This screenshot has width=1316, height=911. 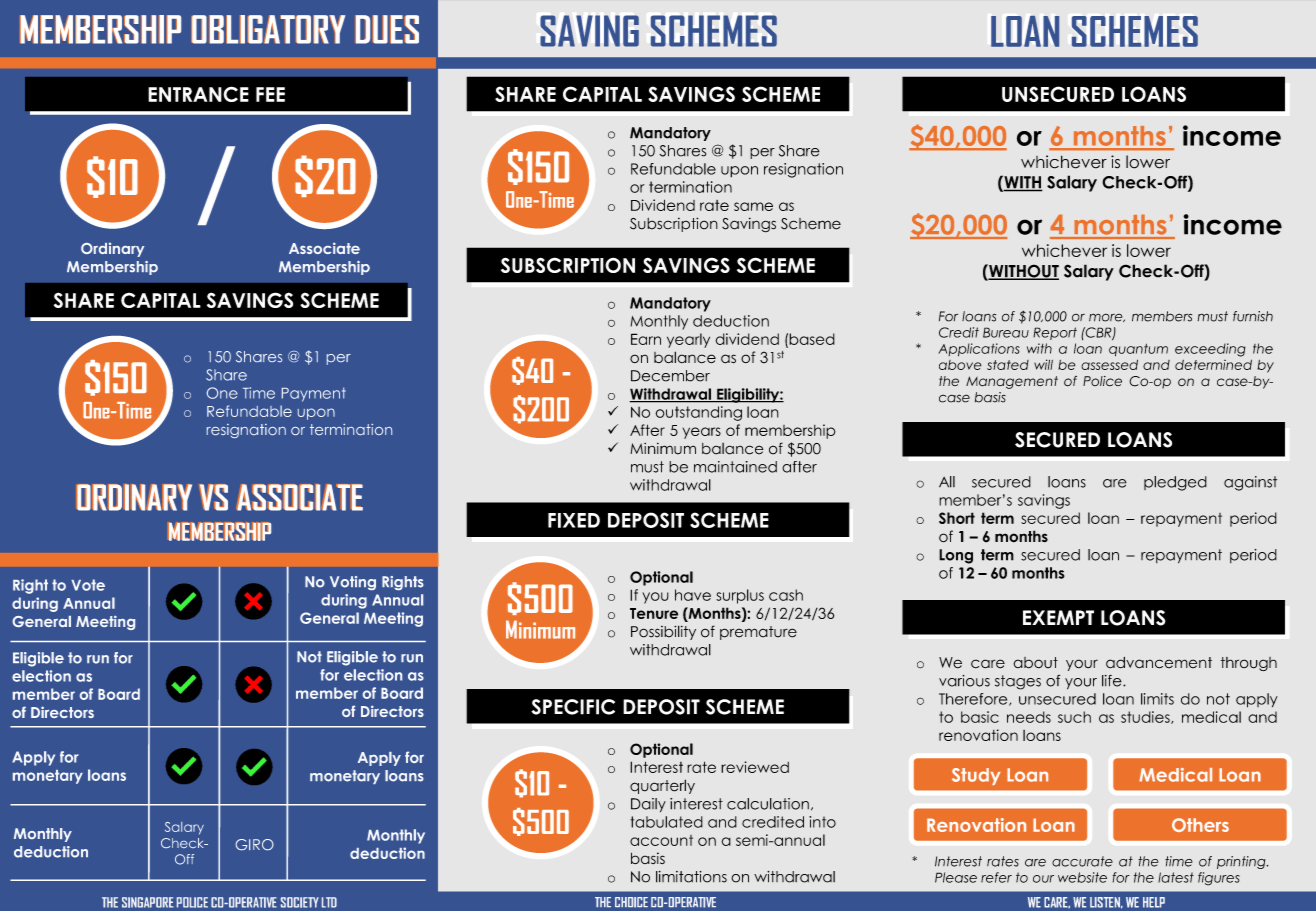 What do you see at coordinates (755, 767) in the screenshot?
I see `reviewed` at bounding box center [755, 767].
